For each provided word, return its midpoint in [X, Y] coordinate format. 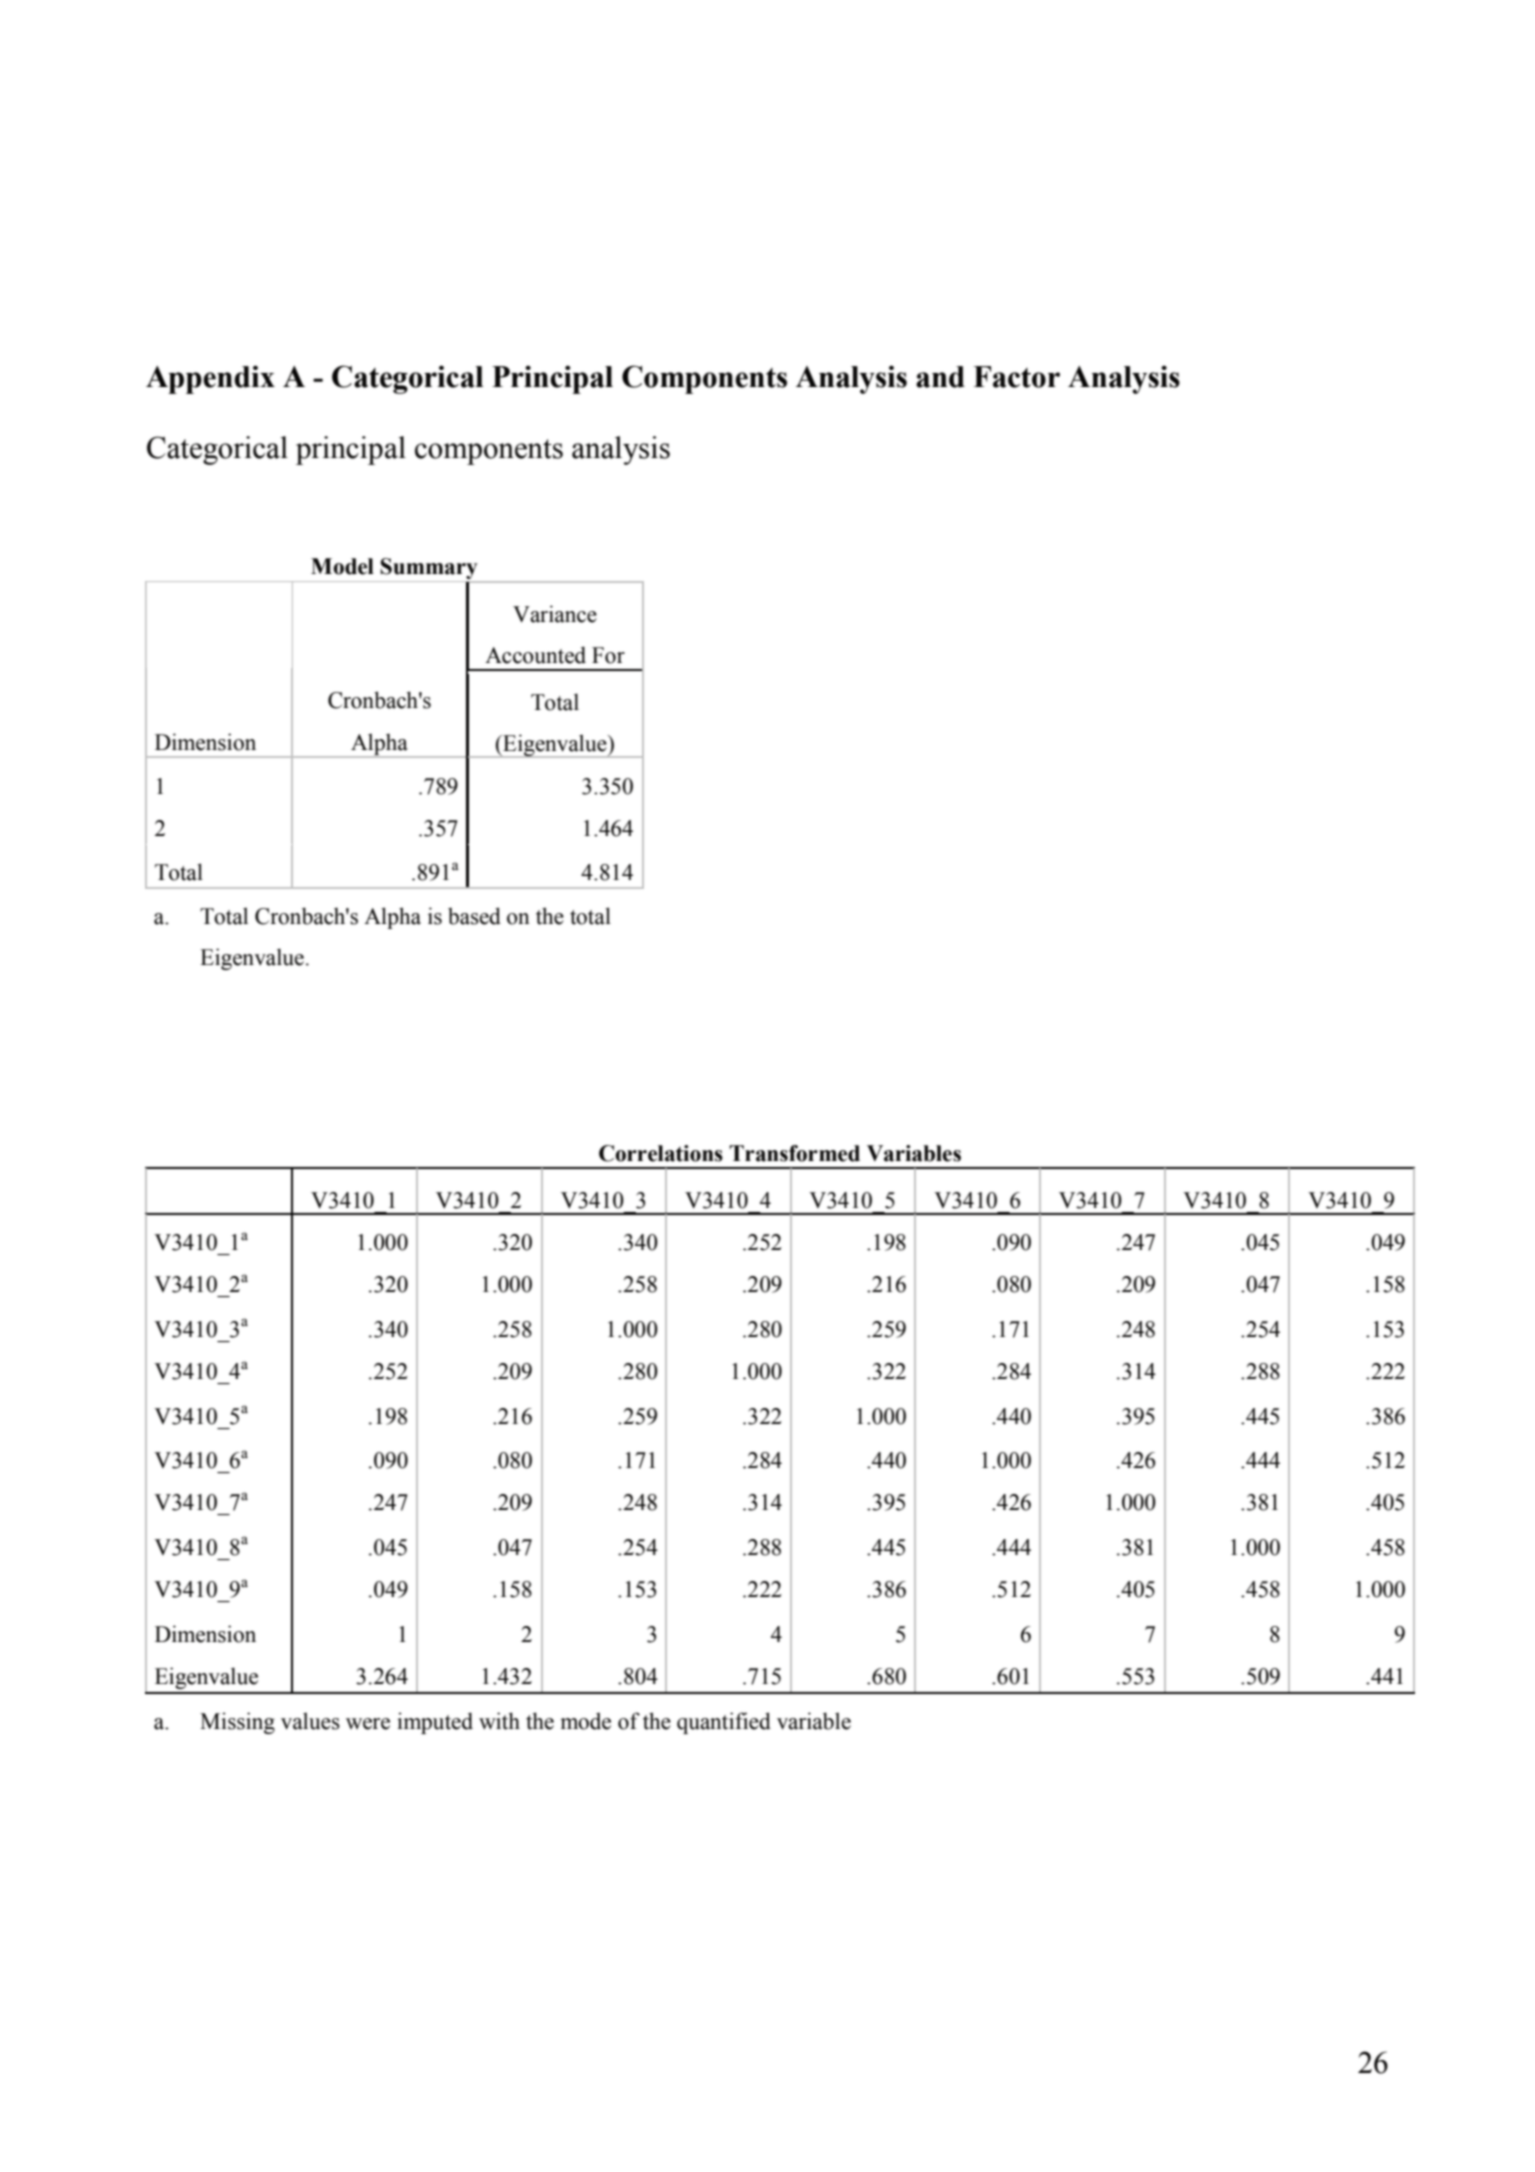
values [310, 1721]
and [940, 377]
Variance [555, 614]
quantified [724, 1723]
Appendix [210, 379]
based [474, 916]
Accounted [535, 655]
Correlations [661, 1153]
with [499, 1721]
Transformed [794, 1153]
